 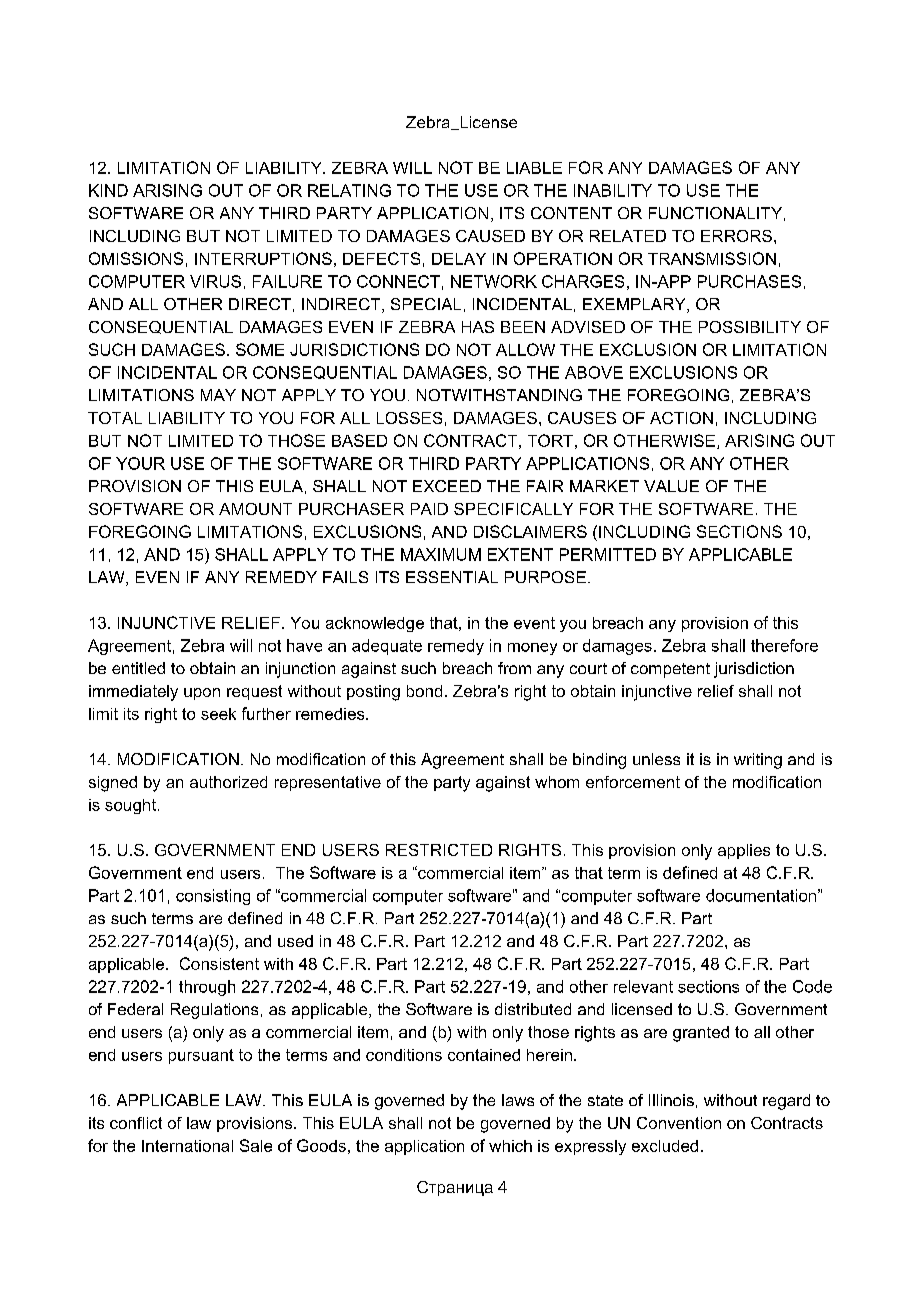 I want to click on therefore, so click(x=784, y=645).
